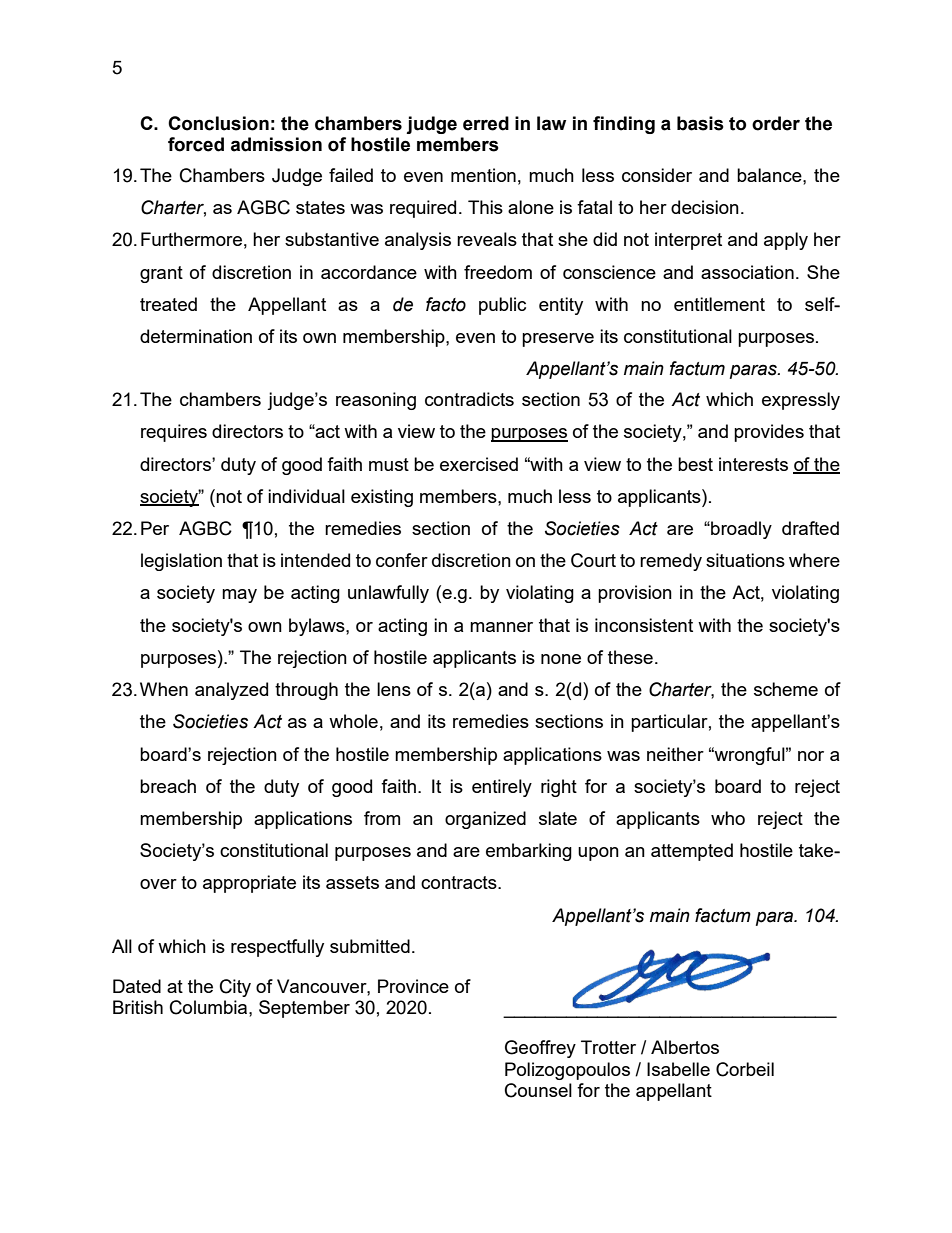 Image resolution: width=952 pixels, height=1233 pixels. I want to click on Isabelle, so click(678, 1069).
